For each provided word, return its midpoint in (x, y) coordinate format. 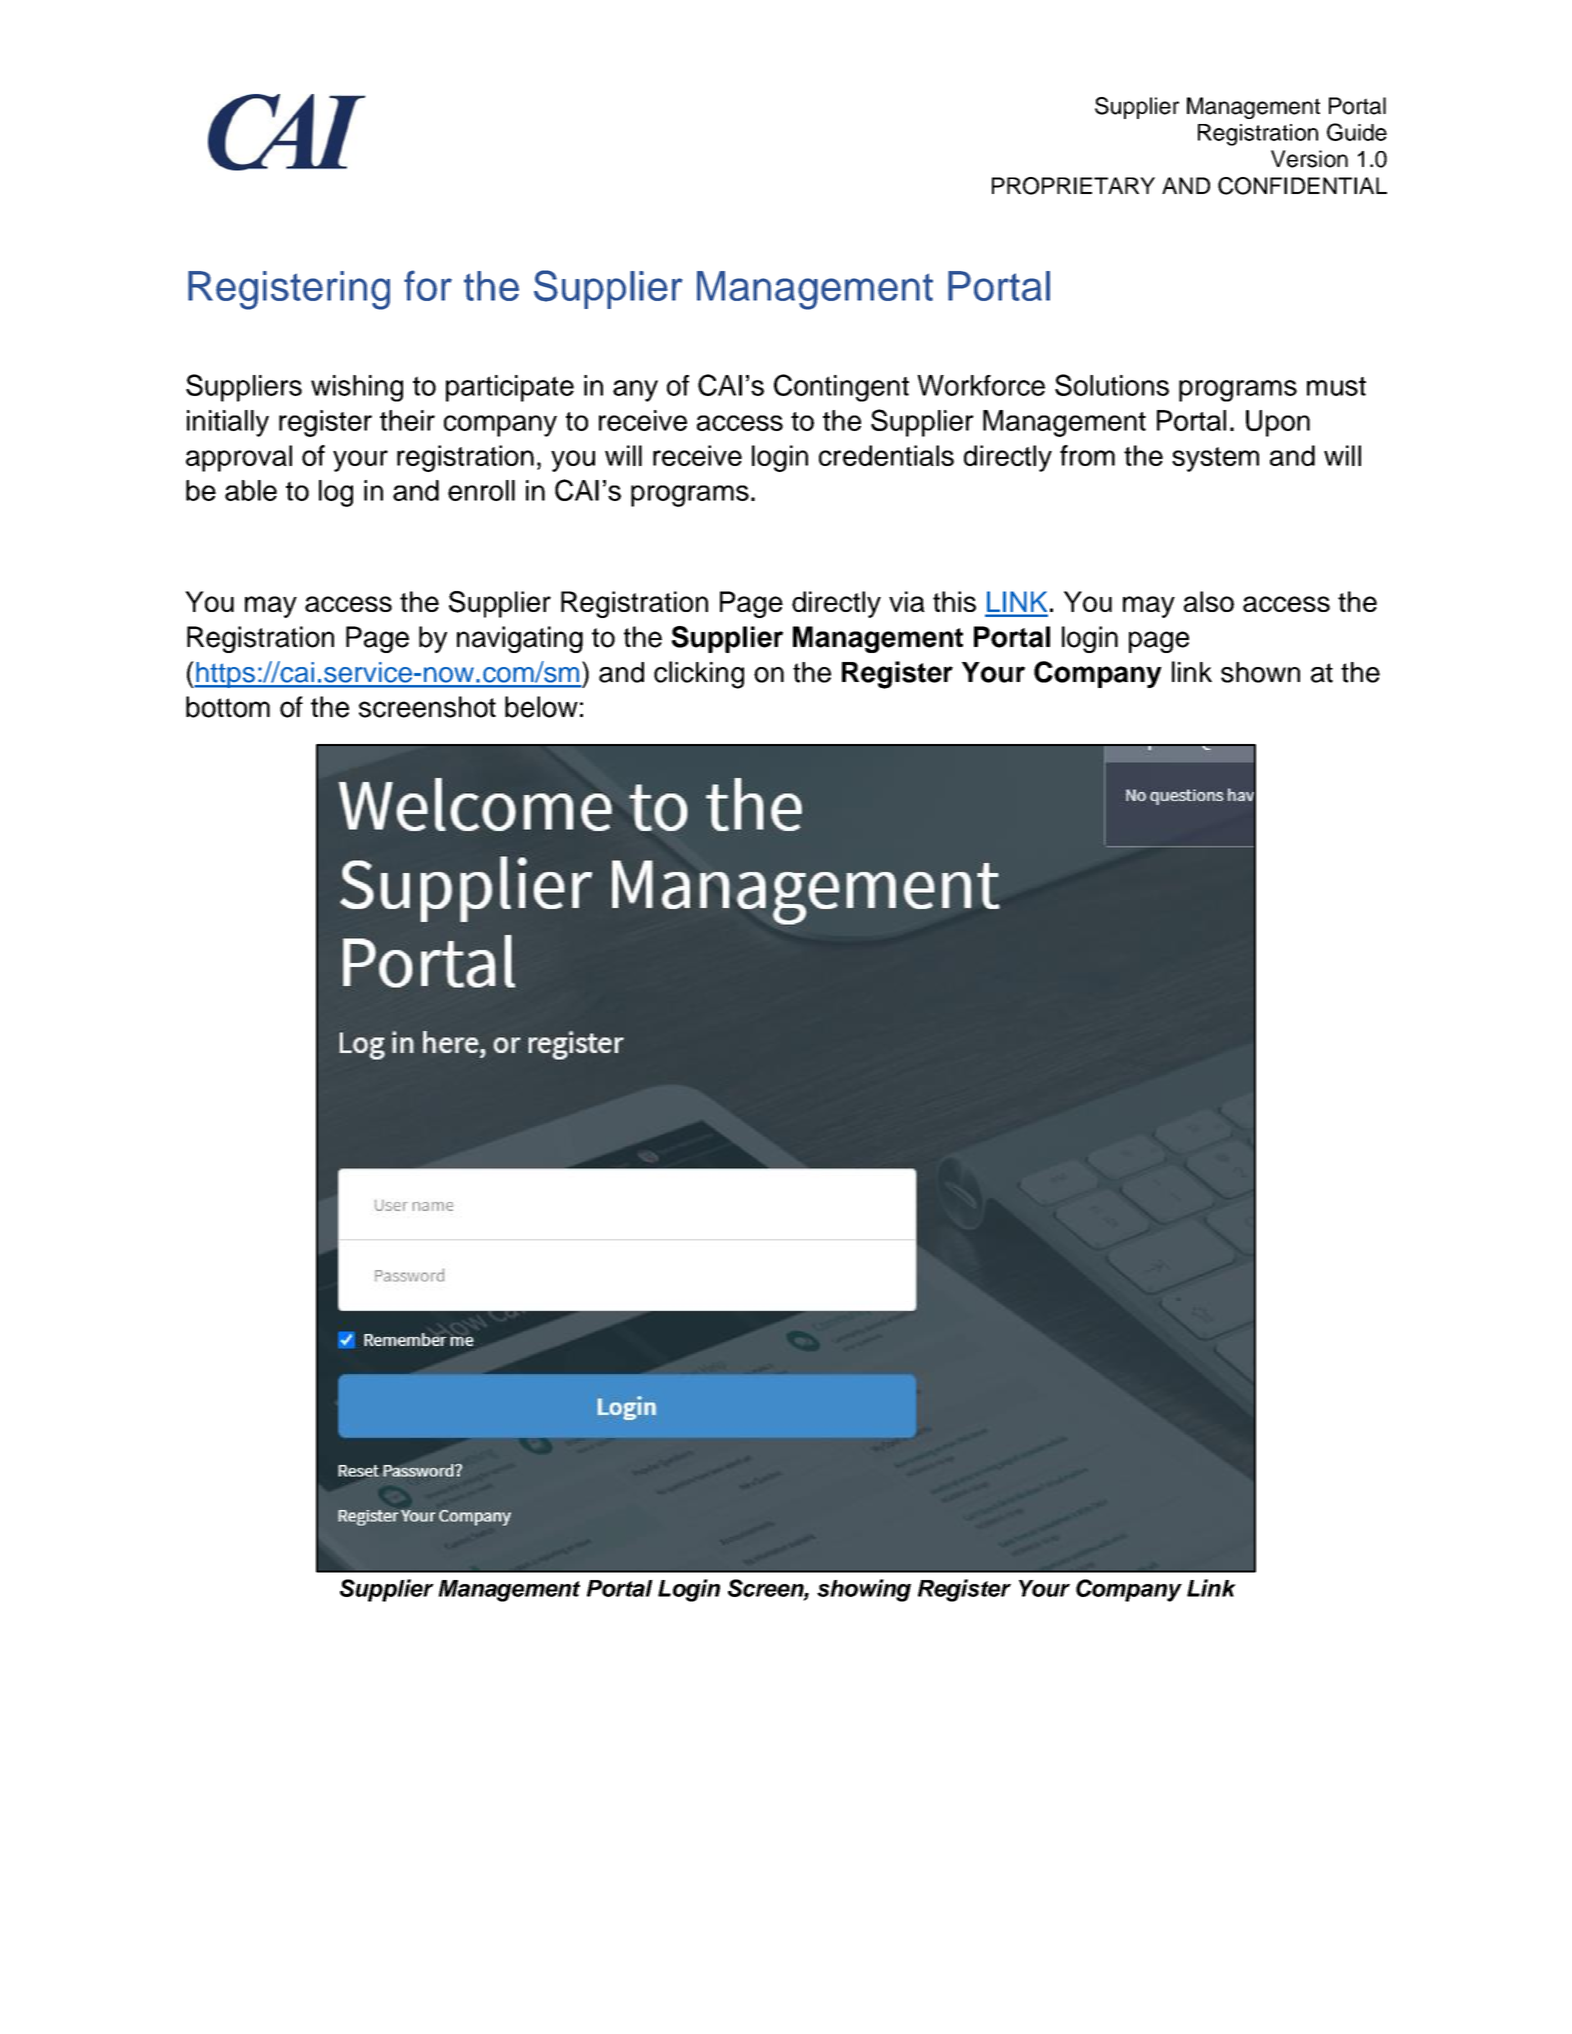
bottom (228, 707)
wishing (357, 388)
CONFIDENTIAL (1302, 186)
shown (1260, 672)
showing (864, 1590)
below (541, 707)
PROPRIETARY (1073, 186)
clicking (699, 675)
